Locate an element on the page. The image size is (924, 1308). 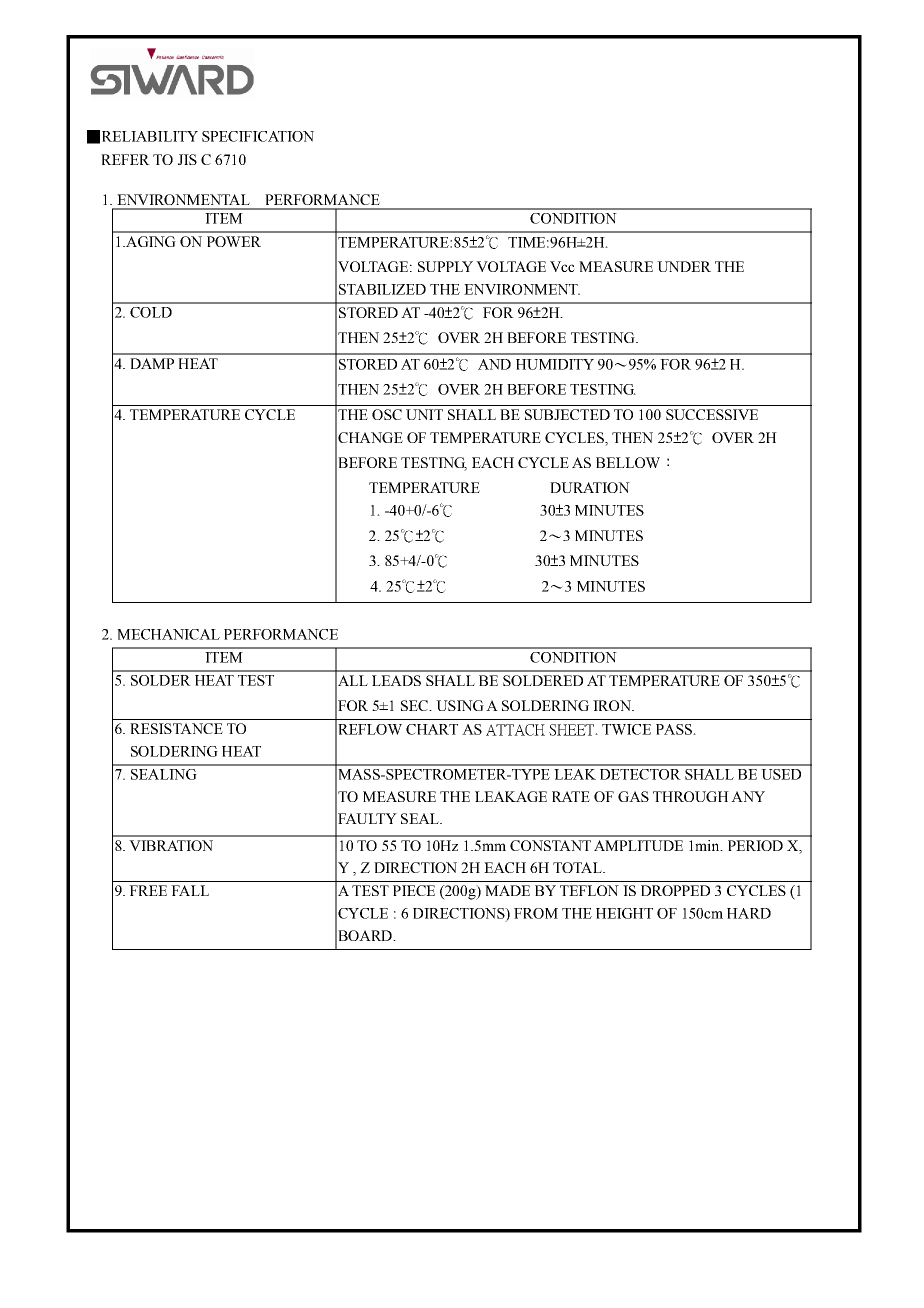
AND is located at coordinates (494, 364).
